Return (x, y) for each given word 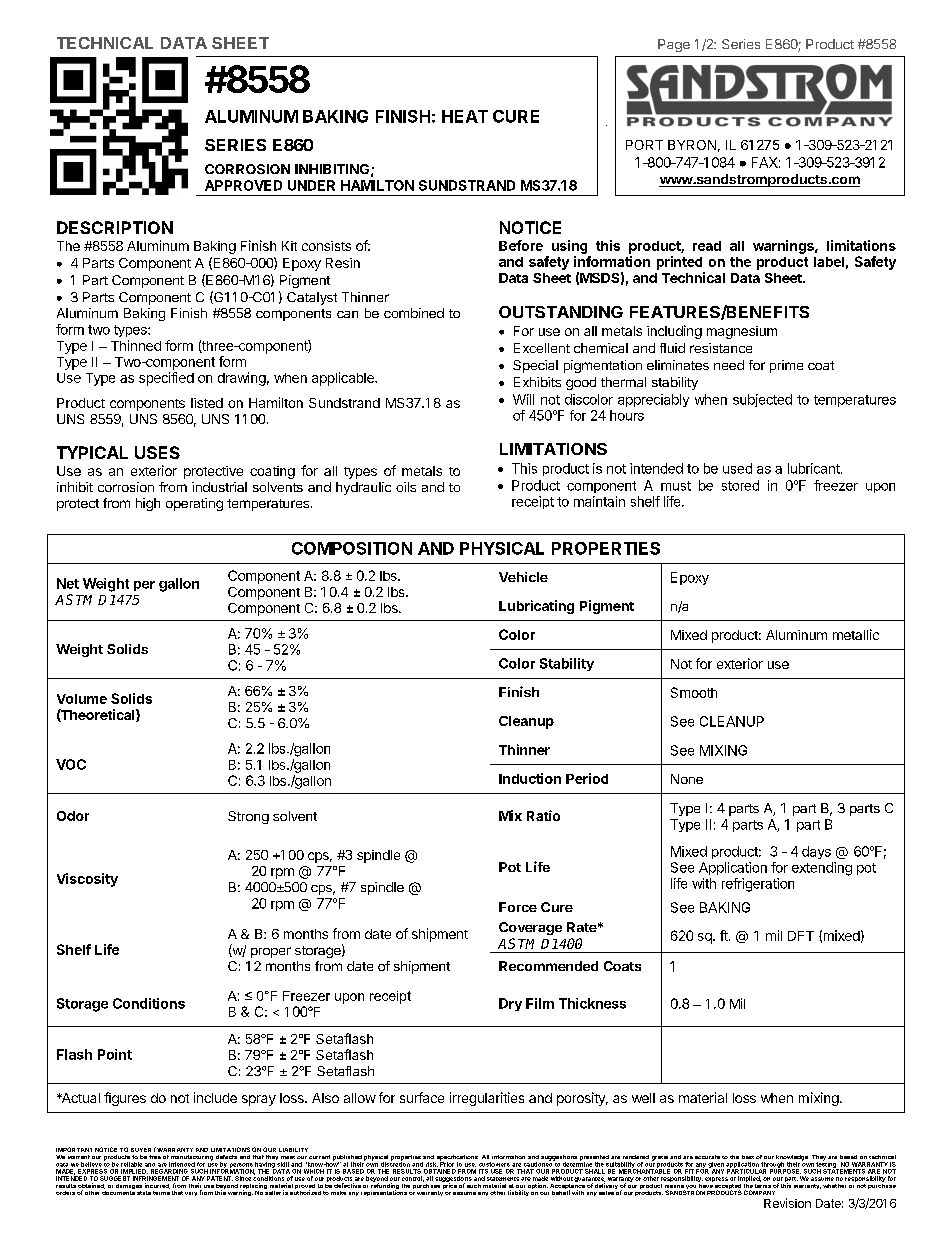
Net (68, 583)
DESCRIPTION (115, 227)
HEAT (465, 116)
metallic (856, 634)
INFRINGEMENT (156, 1178)
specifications (457, 1159)
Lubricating (536, 607)
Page (674, 45)
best (748, 1157)
